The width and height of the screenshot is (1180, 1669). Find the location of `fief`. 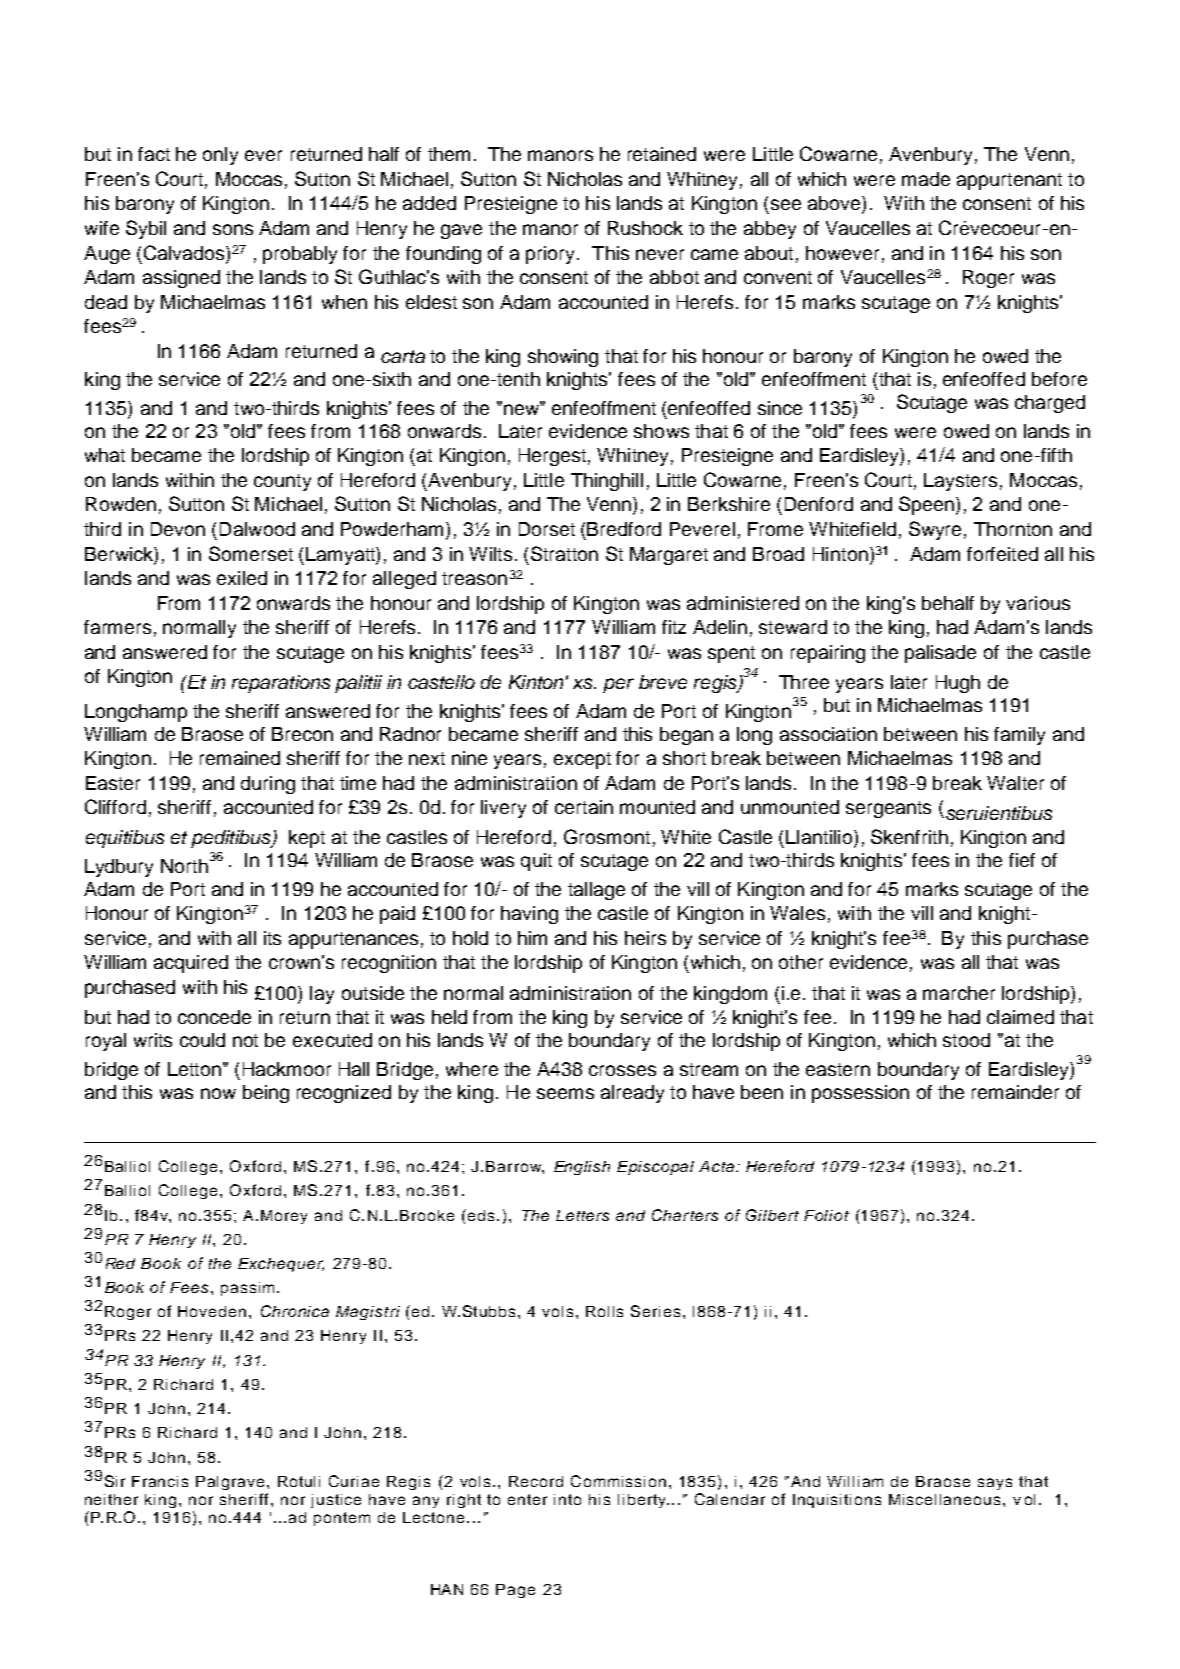

fief is located at coordinates (1022, 860).
